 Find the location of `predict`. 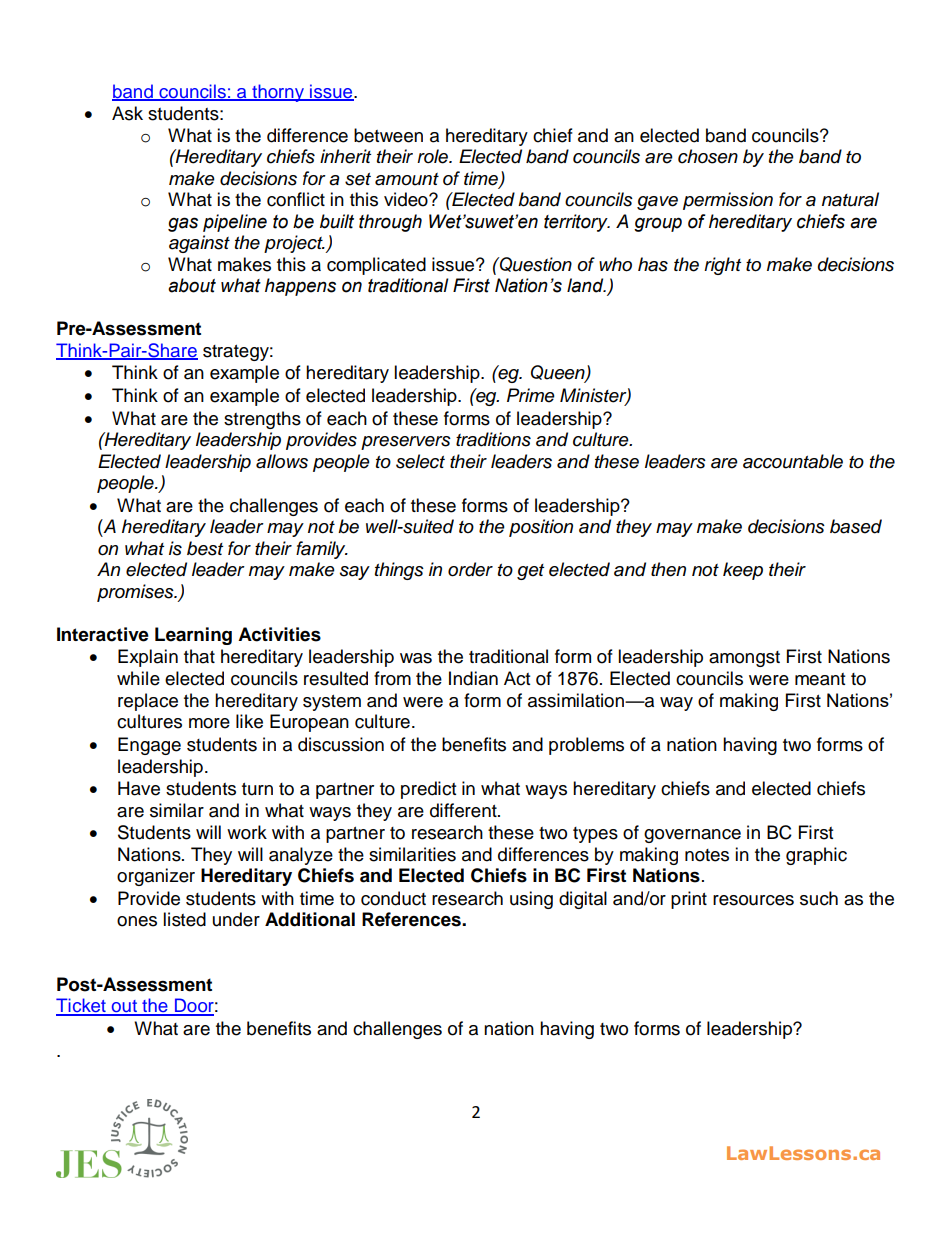

predict is located at coordinates (428, 790).
